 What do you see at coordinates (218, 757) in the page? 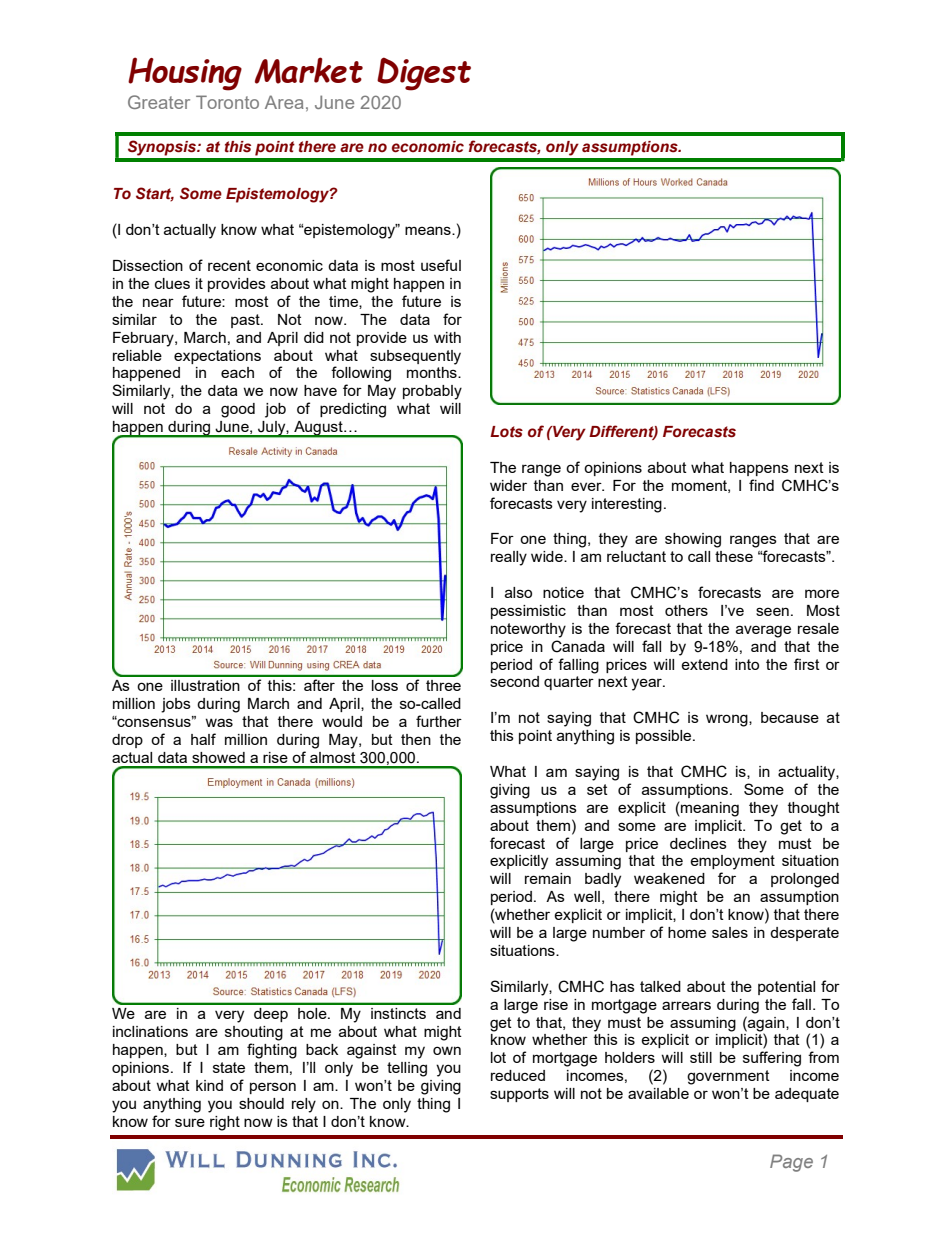
I see `showed` at bounding box center [218, 757].
